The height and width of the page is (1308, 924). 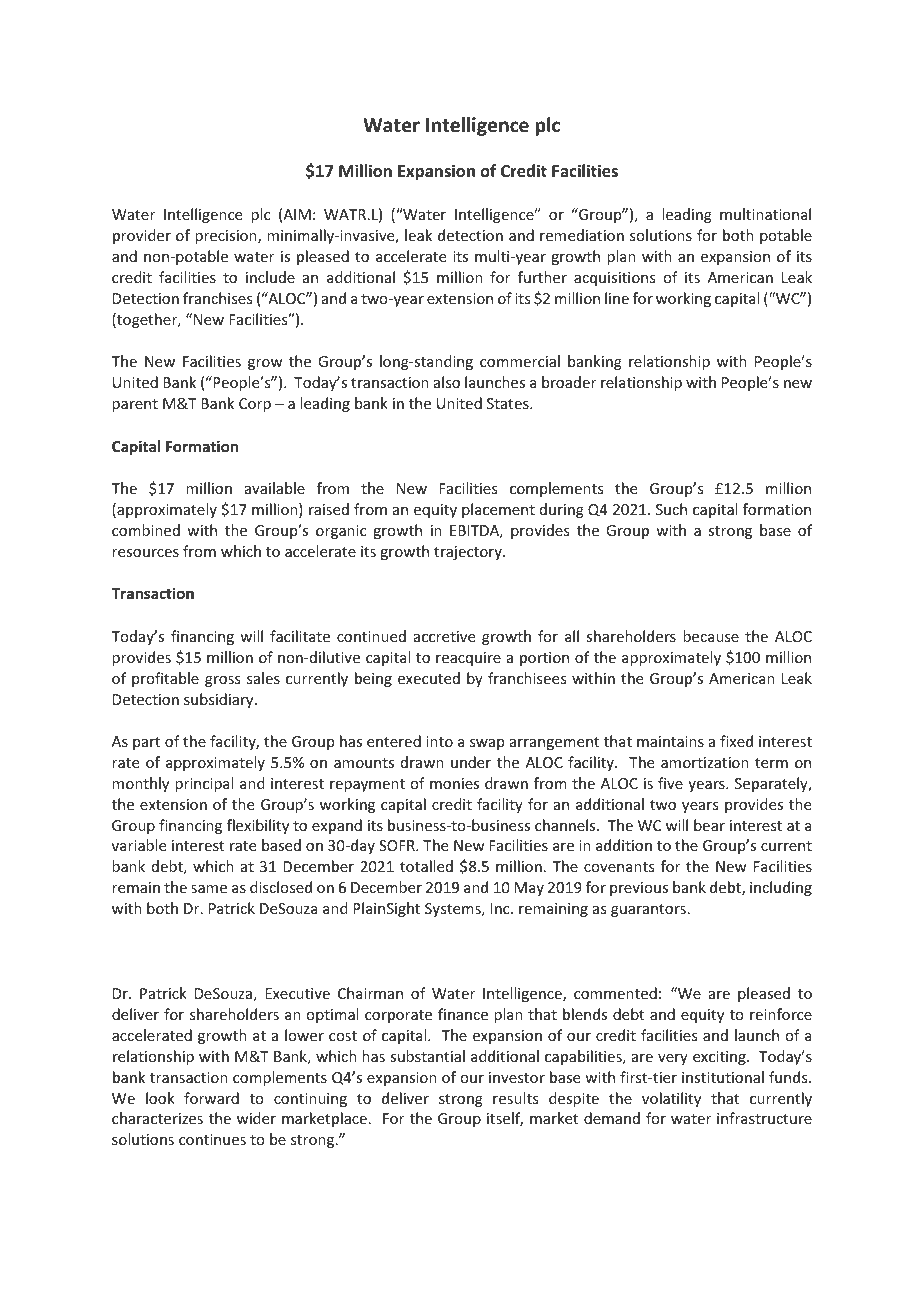 I want to click on totalled, so click(x=426, y=866).
